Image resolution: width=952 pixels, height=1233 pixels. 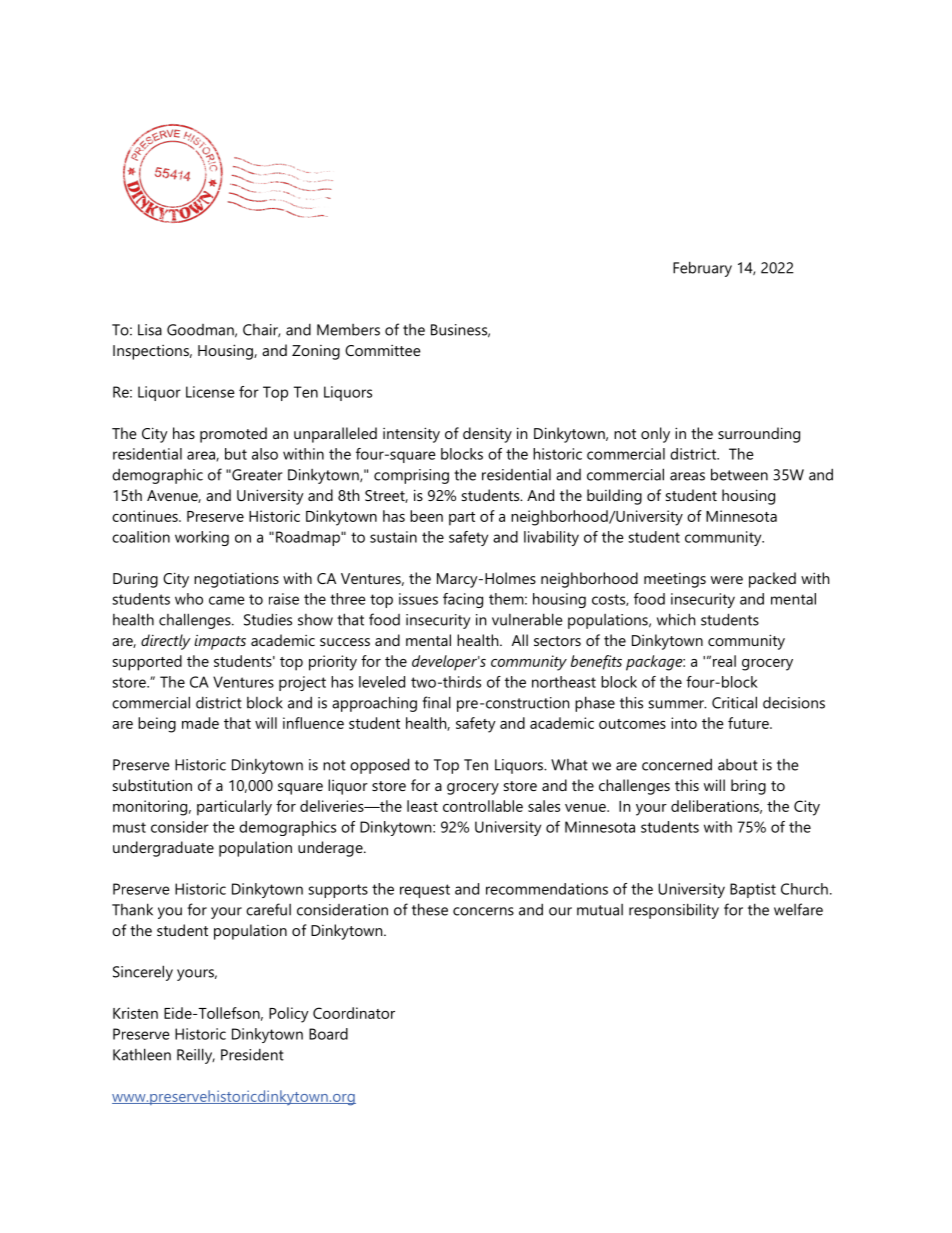 What do you see at coordinates (196, 1056) in the screenshot?
I see `Reilly` at bounding box center [196, 1056].
